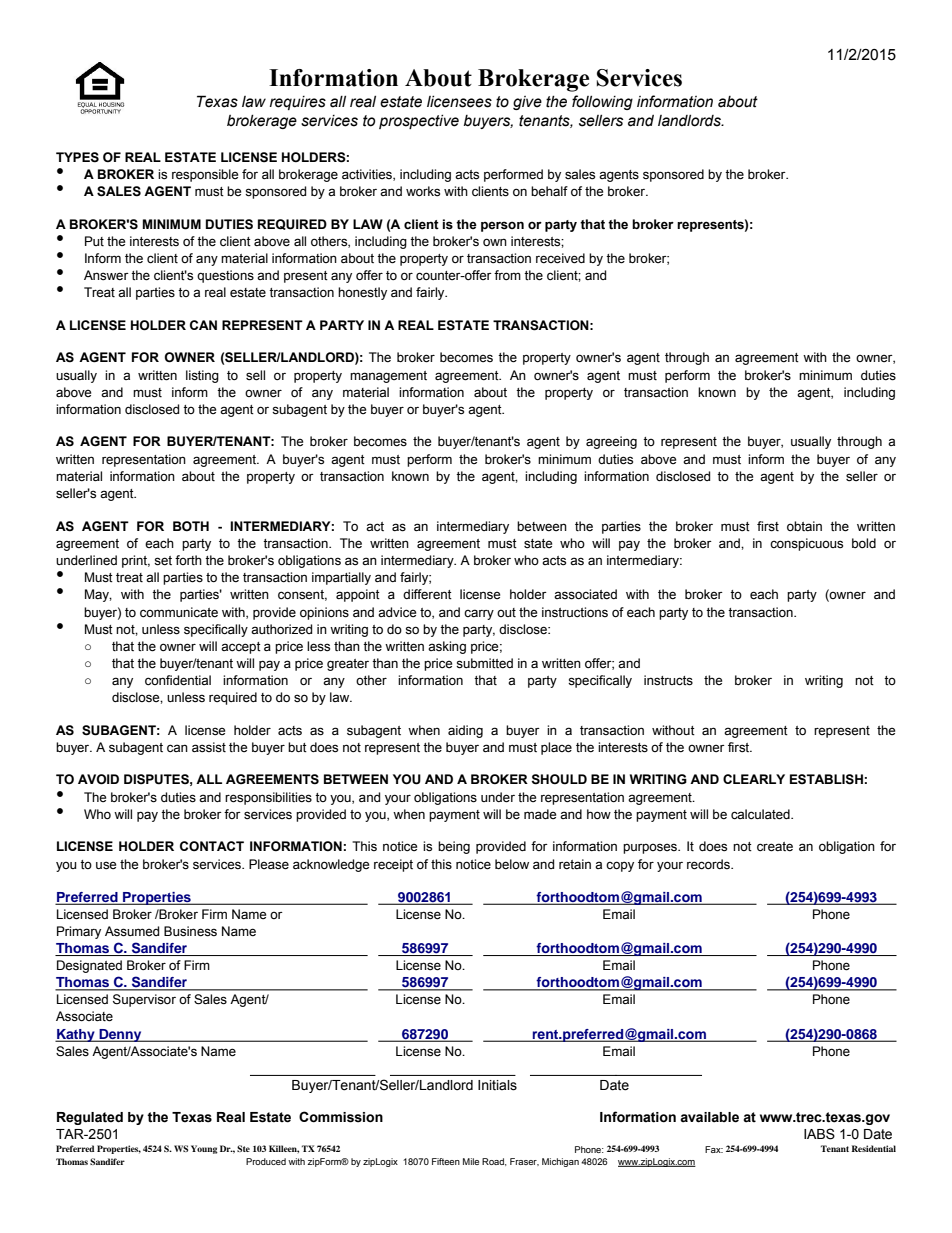 Image resolution: width=952 pixels, height=1233 pixels. Describe the element at coordinates (419, 122) in the document. I see `prospective` at that location.
